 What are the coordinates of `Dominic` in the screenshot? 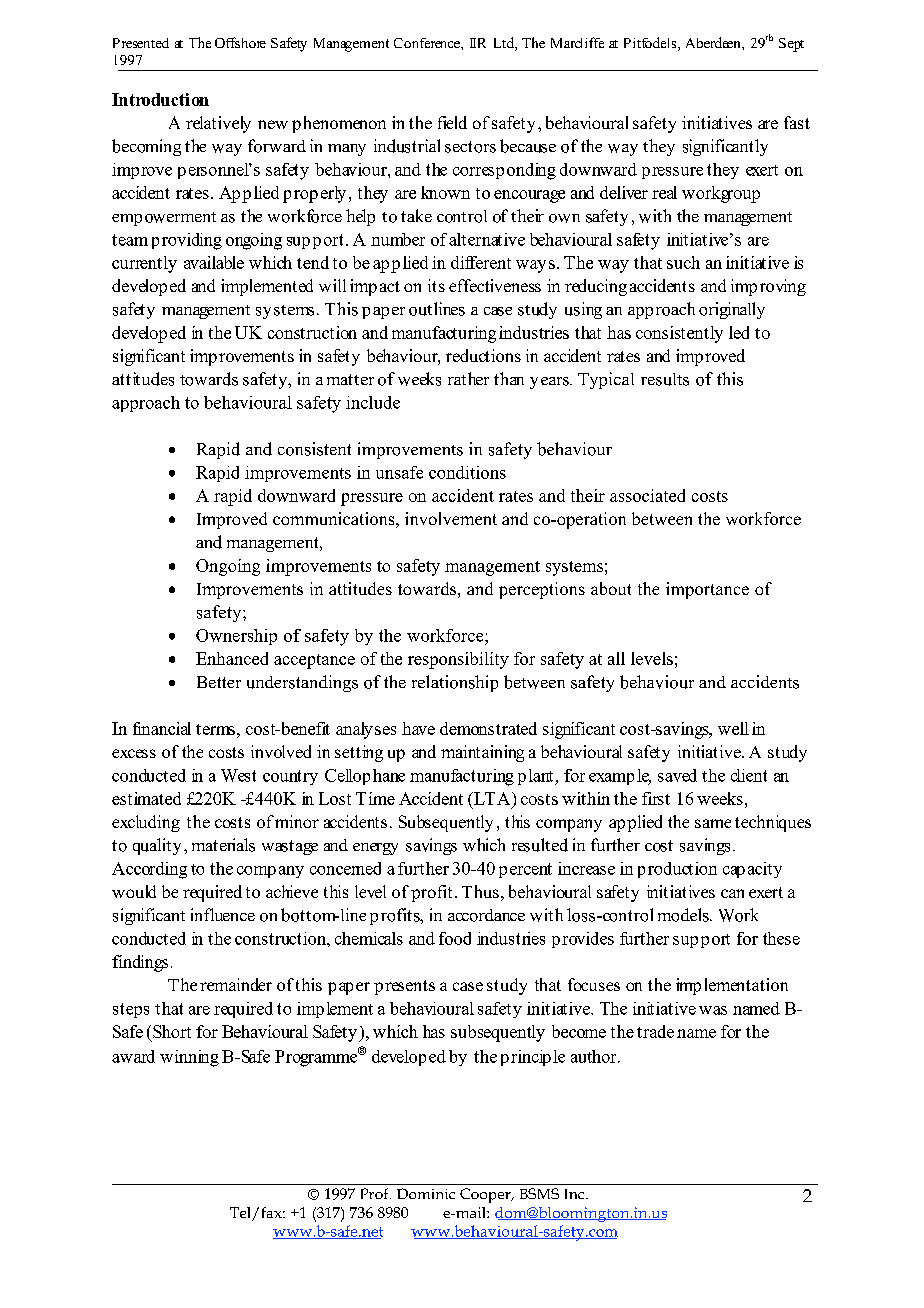 It's located at (426, 1193).
